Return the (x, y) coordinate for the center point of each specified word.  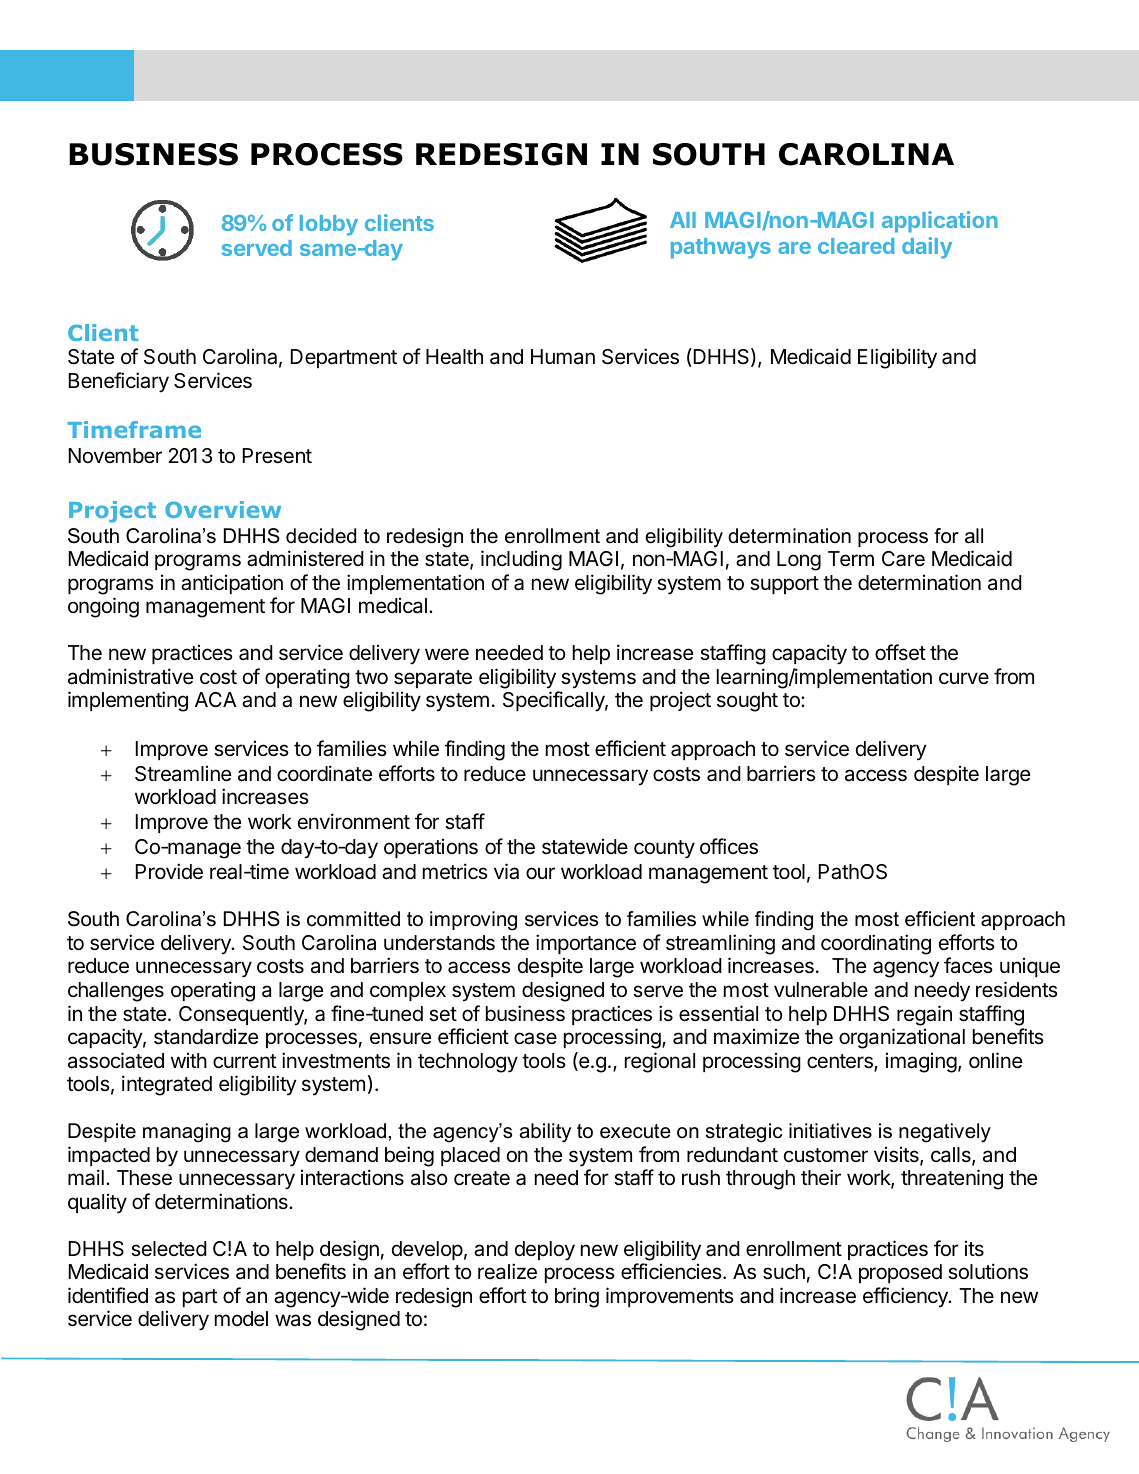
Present (277, 455)
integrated (167, 1085)
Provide (169, 871)
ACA (215, 699)
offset (900, 652)
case (535, 1038)
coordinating (876, 944)
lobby (329, 225)
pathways (721, 248)
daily (927, 248)
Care (903, 559)
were (447, 654)
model (241, 1319)
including (521, 560)
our (540, 873)
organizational (902, 1038)
